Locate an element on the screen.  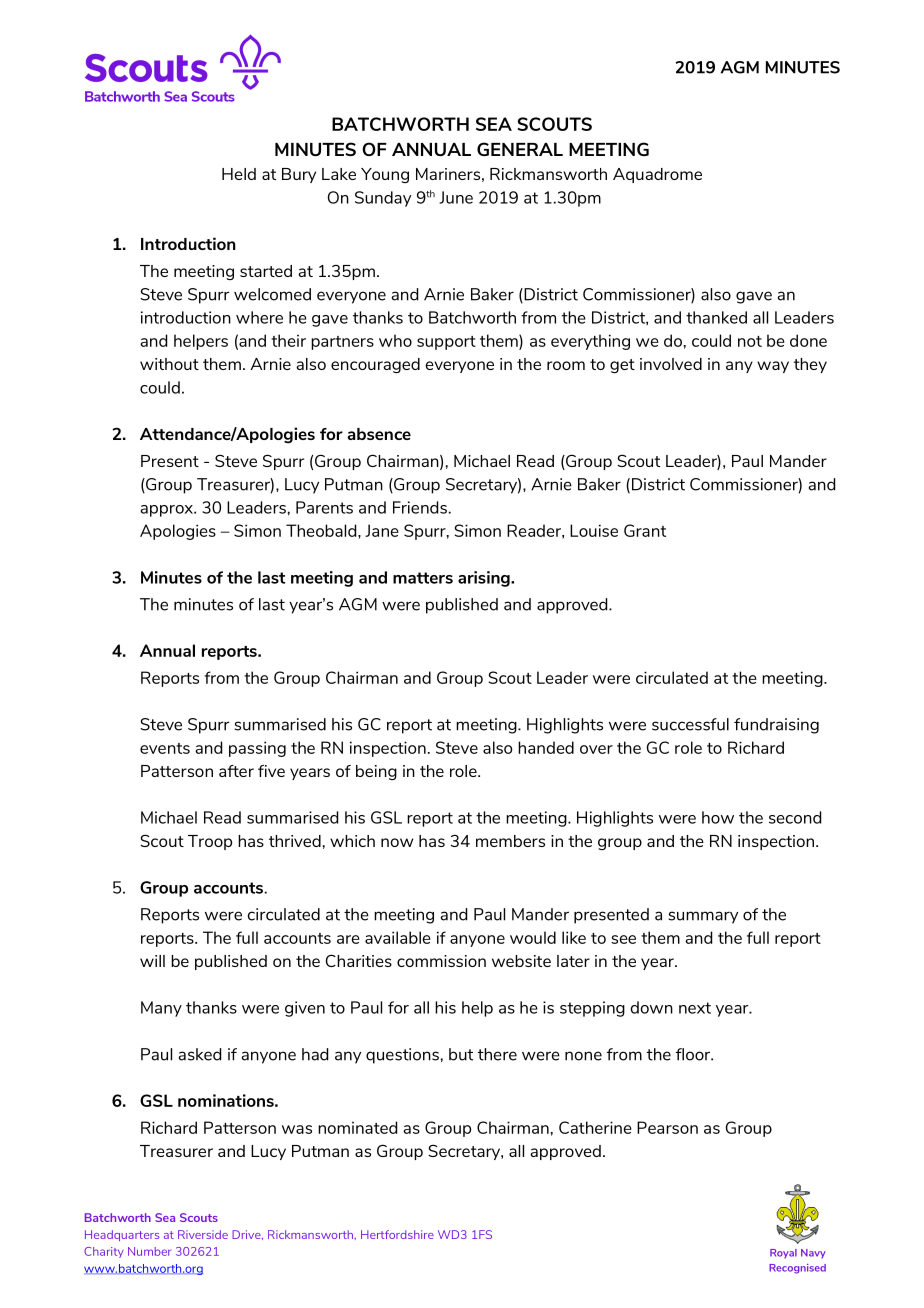
events is located at coordinates (165, 748).
